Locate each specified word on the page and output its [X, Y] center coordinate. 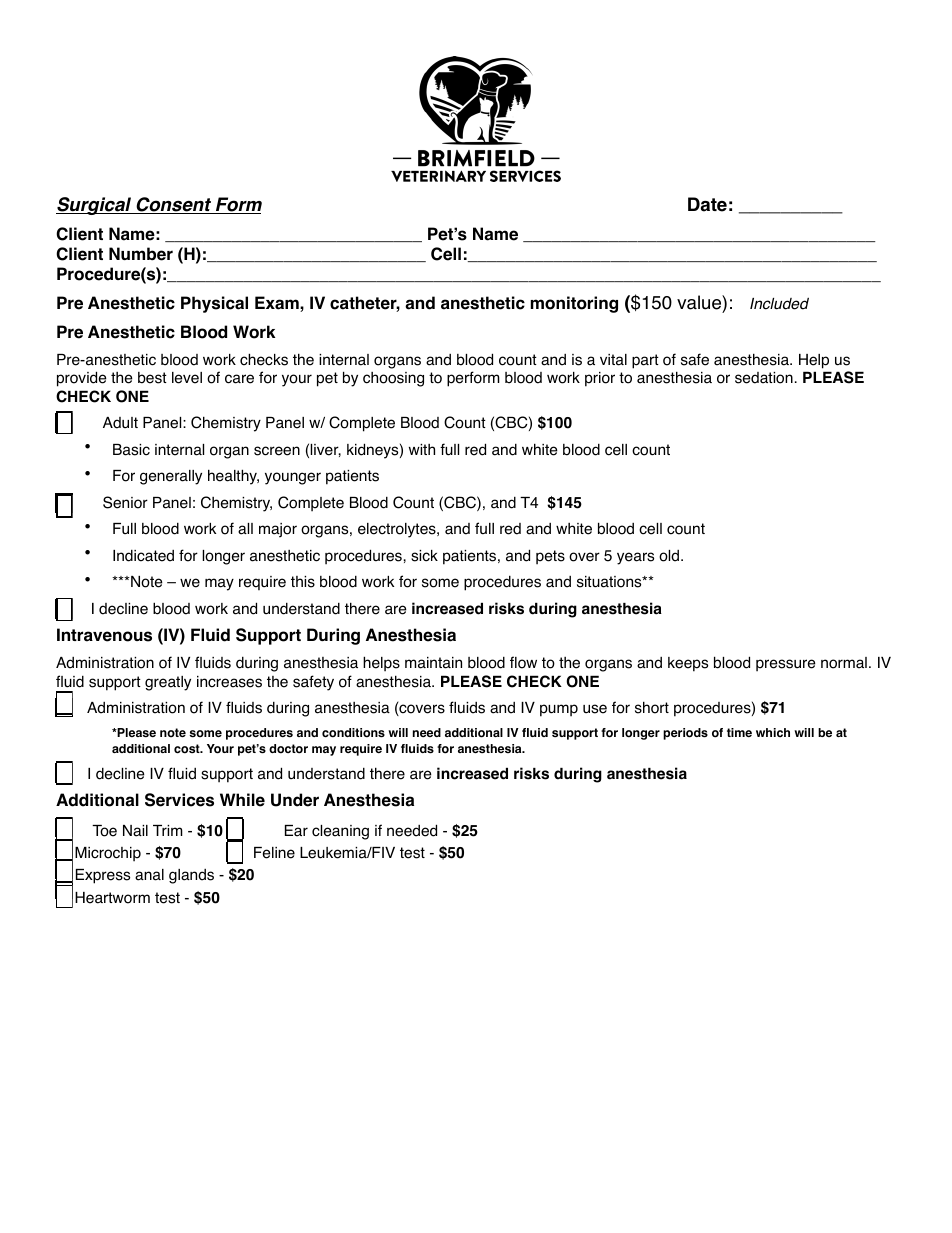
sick [424, 556]
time [739, 732]
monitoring [574, 304]
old [670, 556]
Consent [174, 205]
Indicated [143, 556]
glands [191, 876]
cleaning [340, 832]
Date [707, 204]
